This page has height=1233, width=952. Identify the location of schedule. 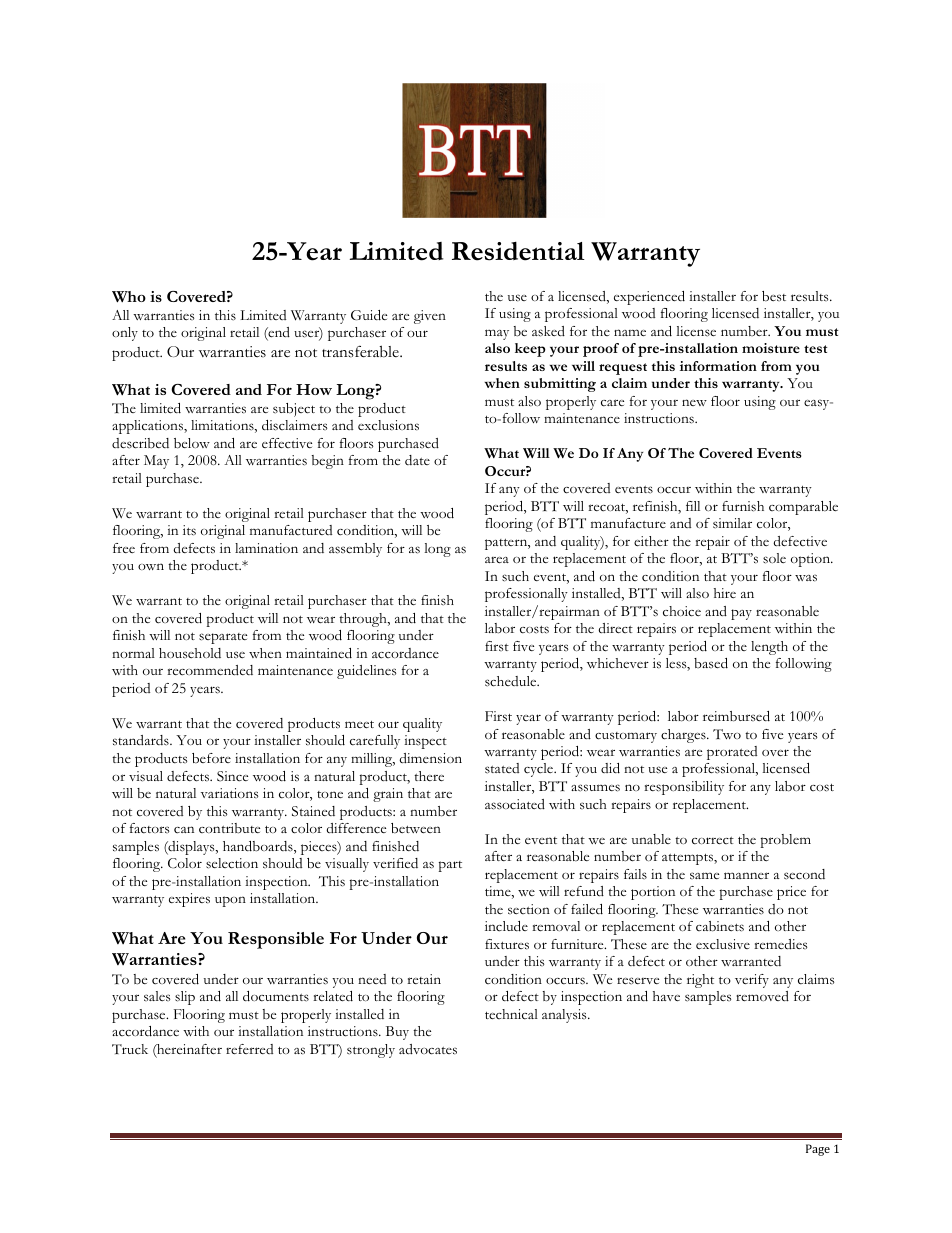
(512, 681).
